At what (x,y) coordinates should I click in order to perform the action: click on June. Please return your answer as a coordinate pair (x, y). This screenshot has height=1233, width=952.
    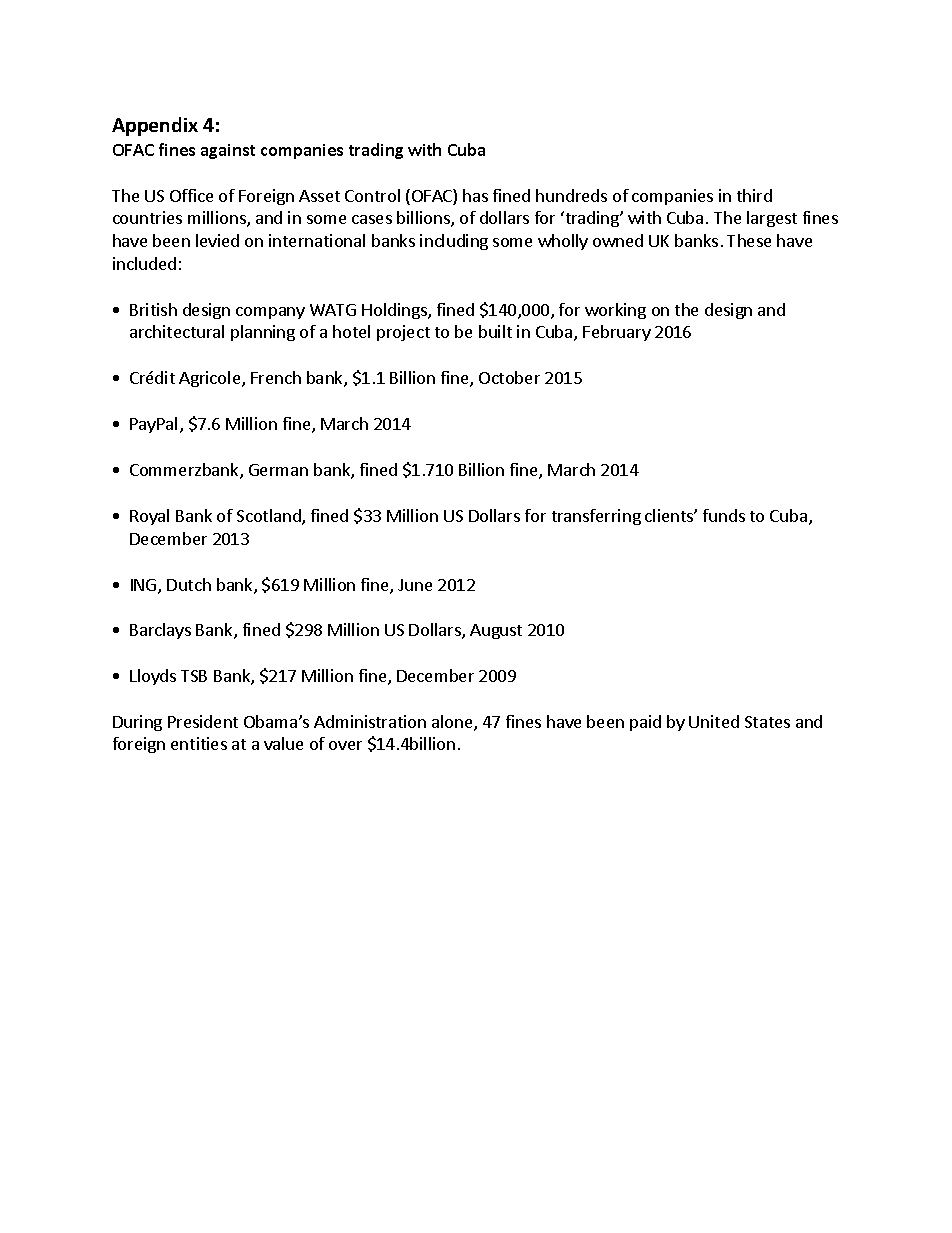
    Looking at the image, I should click on (415, 585).
